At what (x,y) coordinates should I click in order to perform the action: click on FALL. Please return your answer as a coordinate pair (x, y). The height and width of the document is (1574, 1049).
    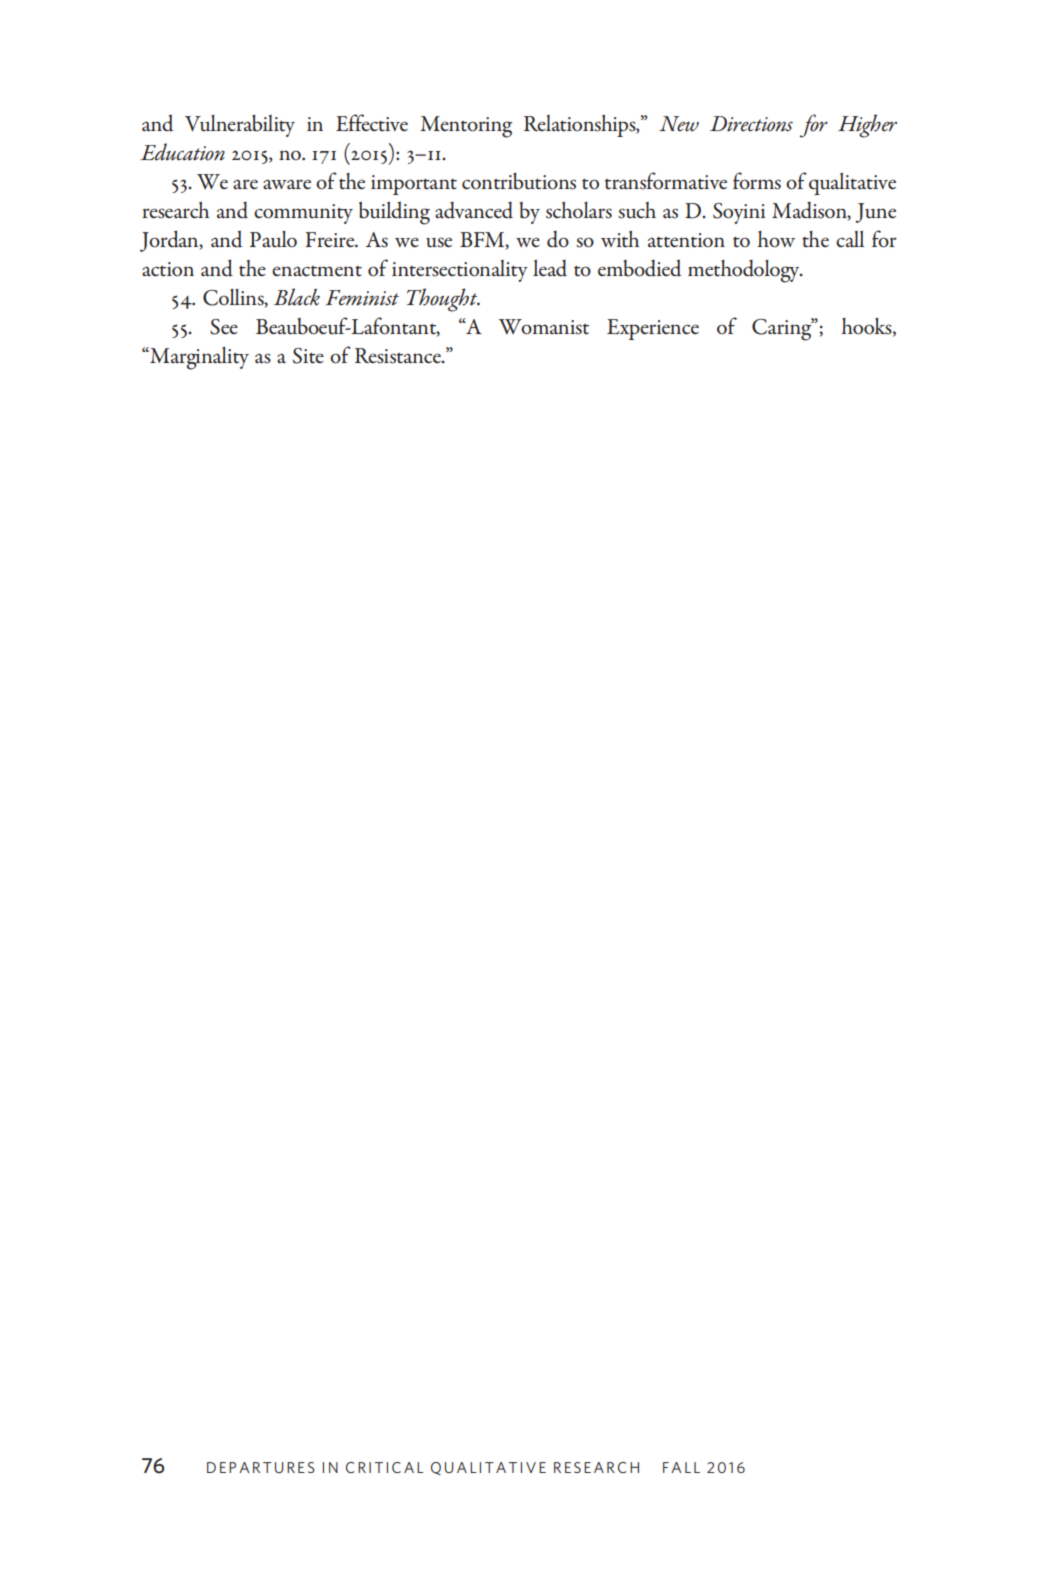
    Looking at the image, I should click on (681, 1467).
